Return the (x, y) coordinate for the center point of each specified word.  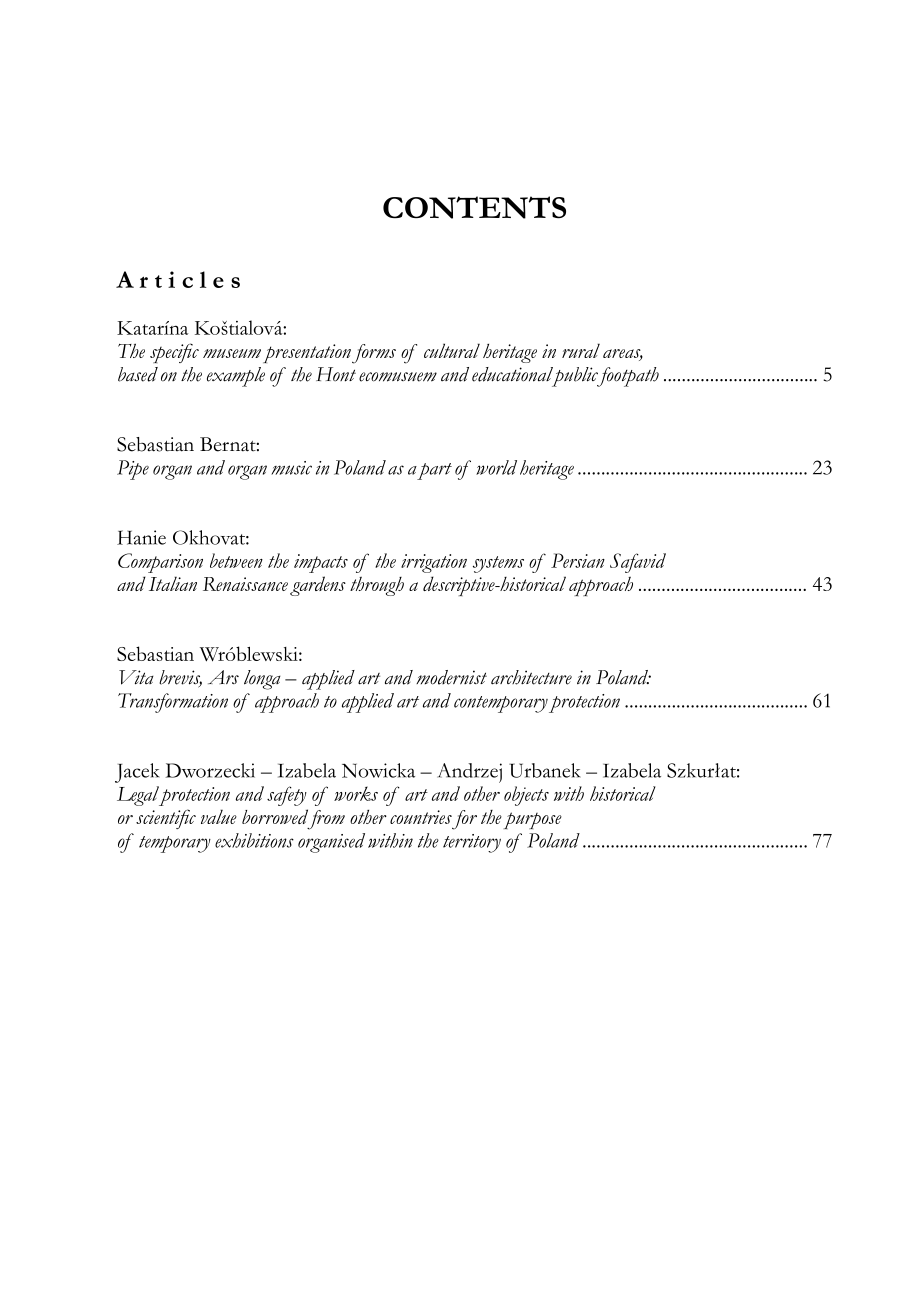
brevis (180, 678)
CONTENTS (474, 207)
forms (374, 354)
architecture (531, 677)
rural (581, 350)
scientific (166, 819)
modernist (451, 677)
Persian (578, 560)
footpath (627, 377)
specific (174, 353)
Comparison (160, 563)
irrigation (434, 563)
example (236, 377)
